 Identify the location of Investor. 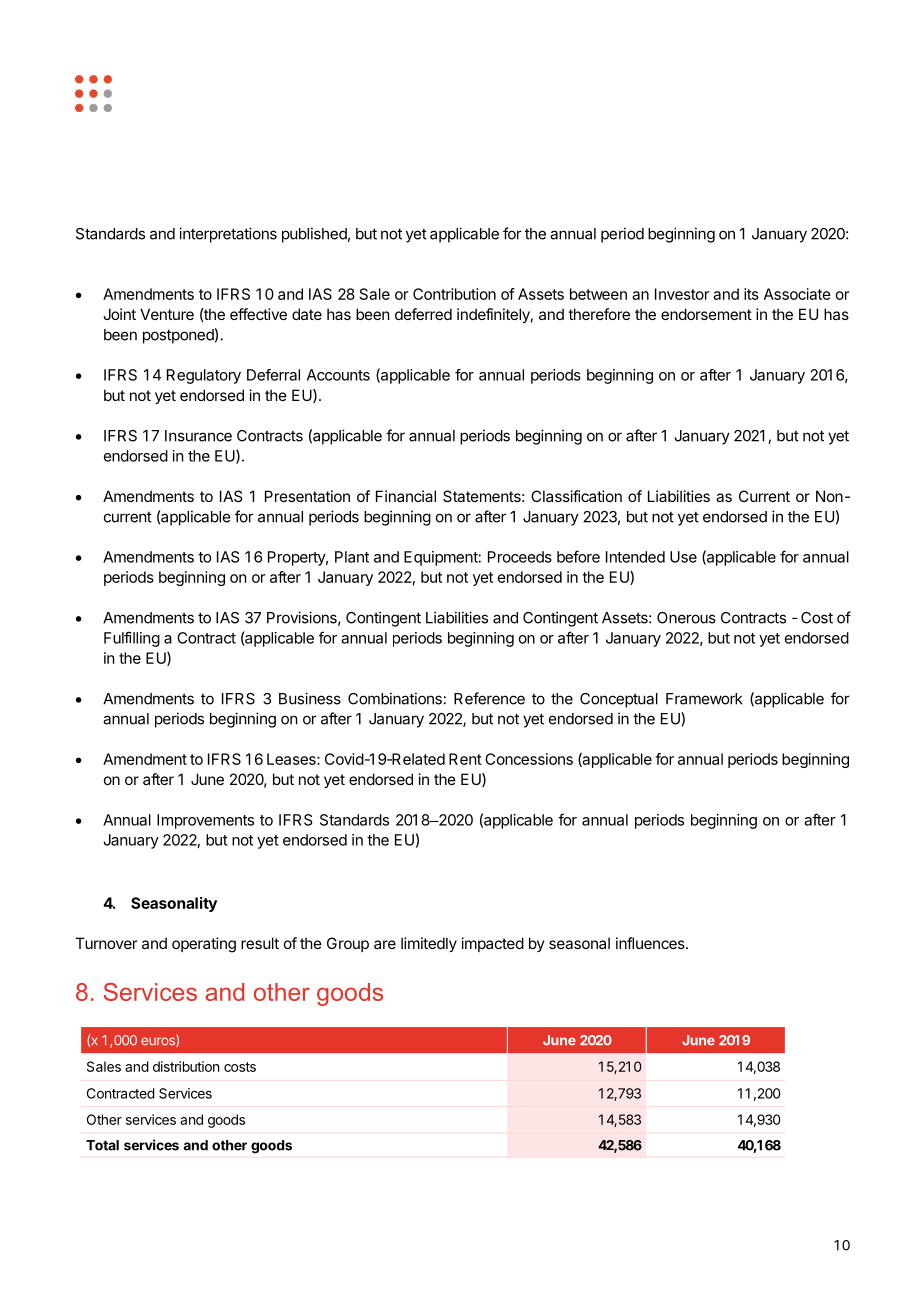
(682, 294).
